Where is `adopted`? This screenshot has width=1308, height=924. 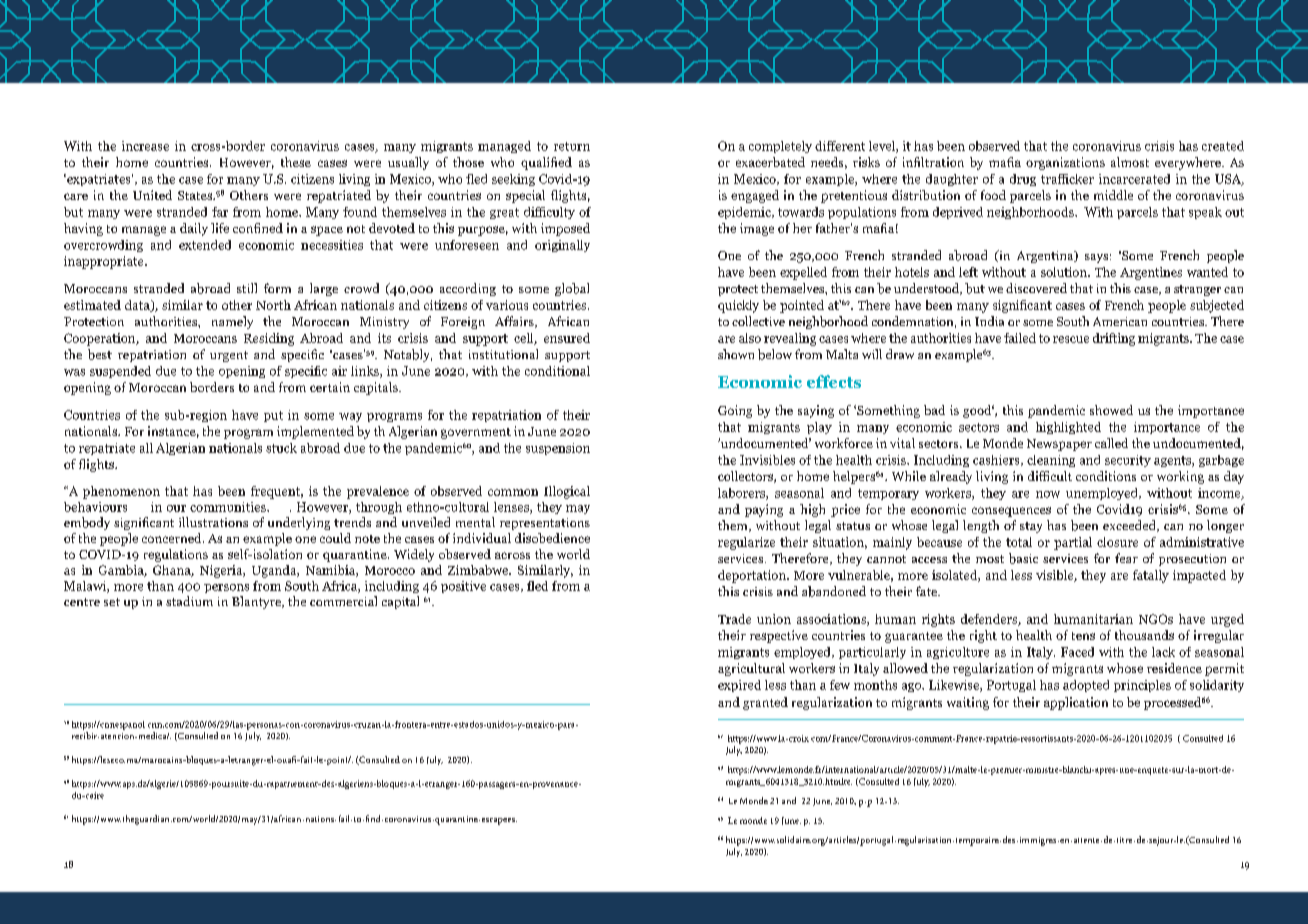 adopted is located at coordinates (1086, 686).
